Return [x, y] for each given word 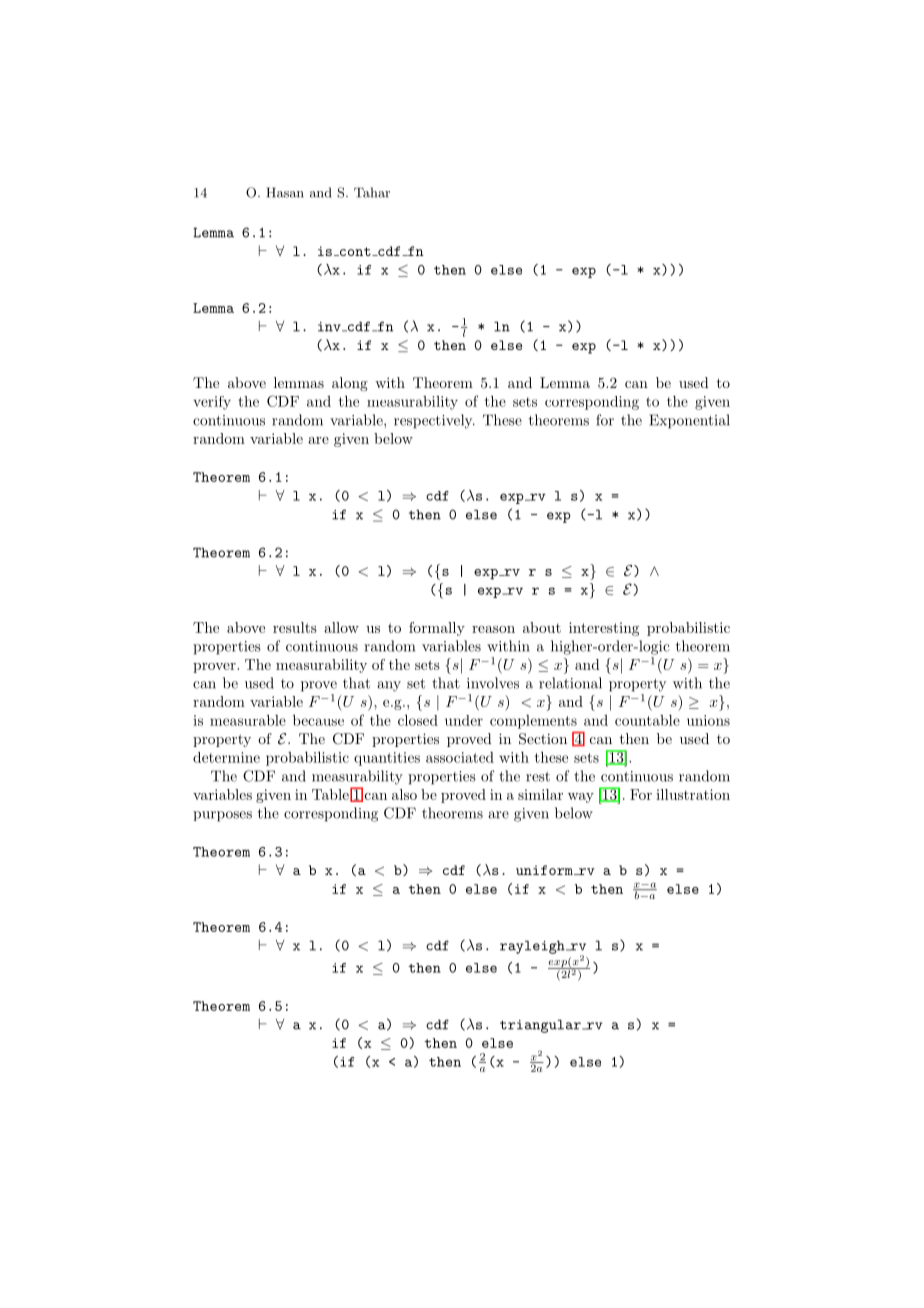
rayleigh [533, 947]
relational [570, 683]
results [295, 627]
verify [212, 403]
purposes [222, 816]
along [350, 384]
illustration [693, 794]
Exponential [689, 421]
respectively [434, 421]
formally [437, 629]
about [542, 627]
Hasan [285, 192]
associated [460, 757]
